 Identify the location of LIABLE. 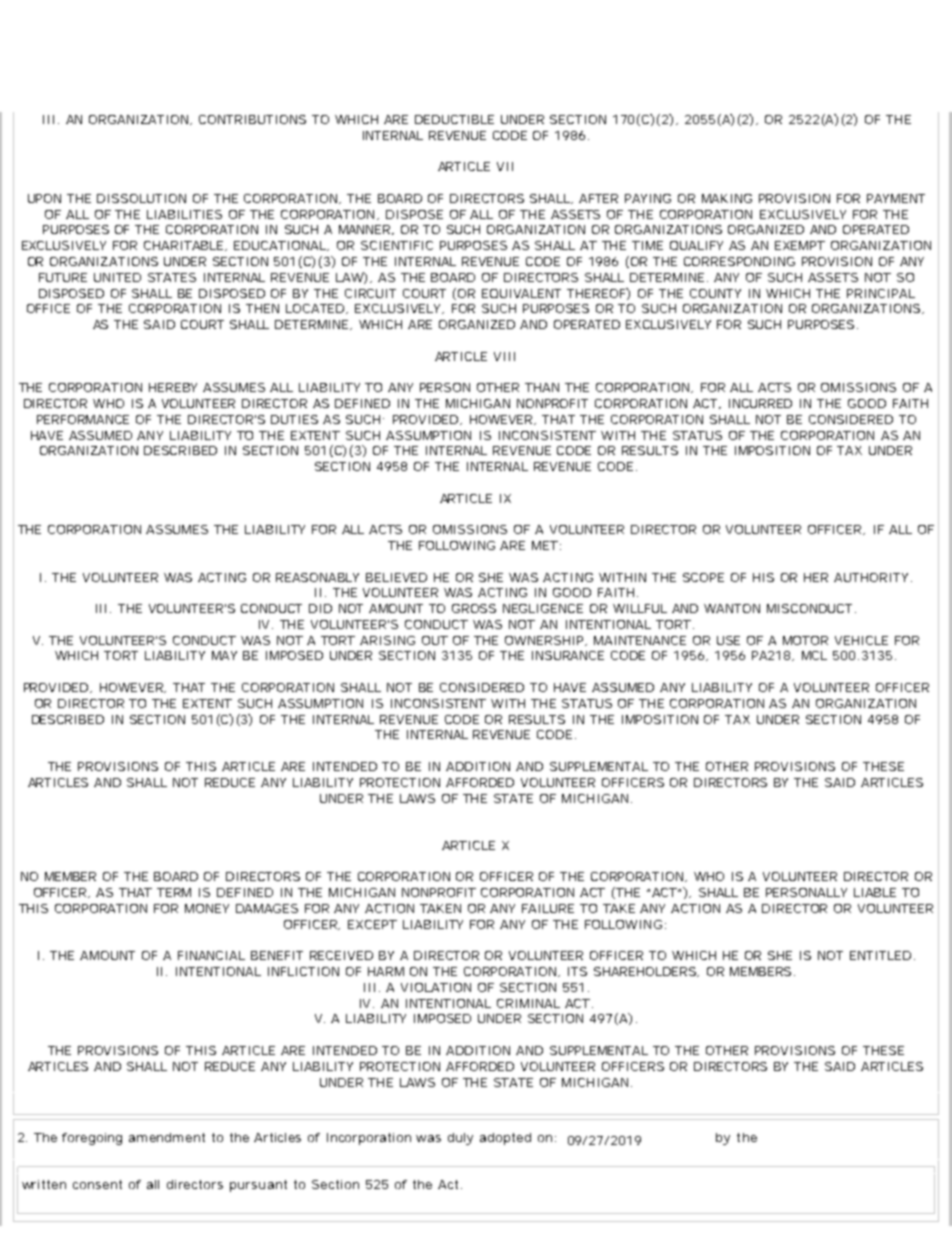
(875, 892).
